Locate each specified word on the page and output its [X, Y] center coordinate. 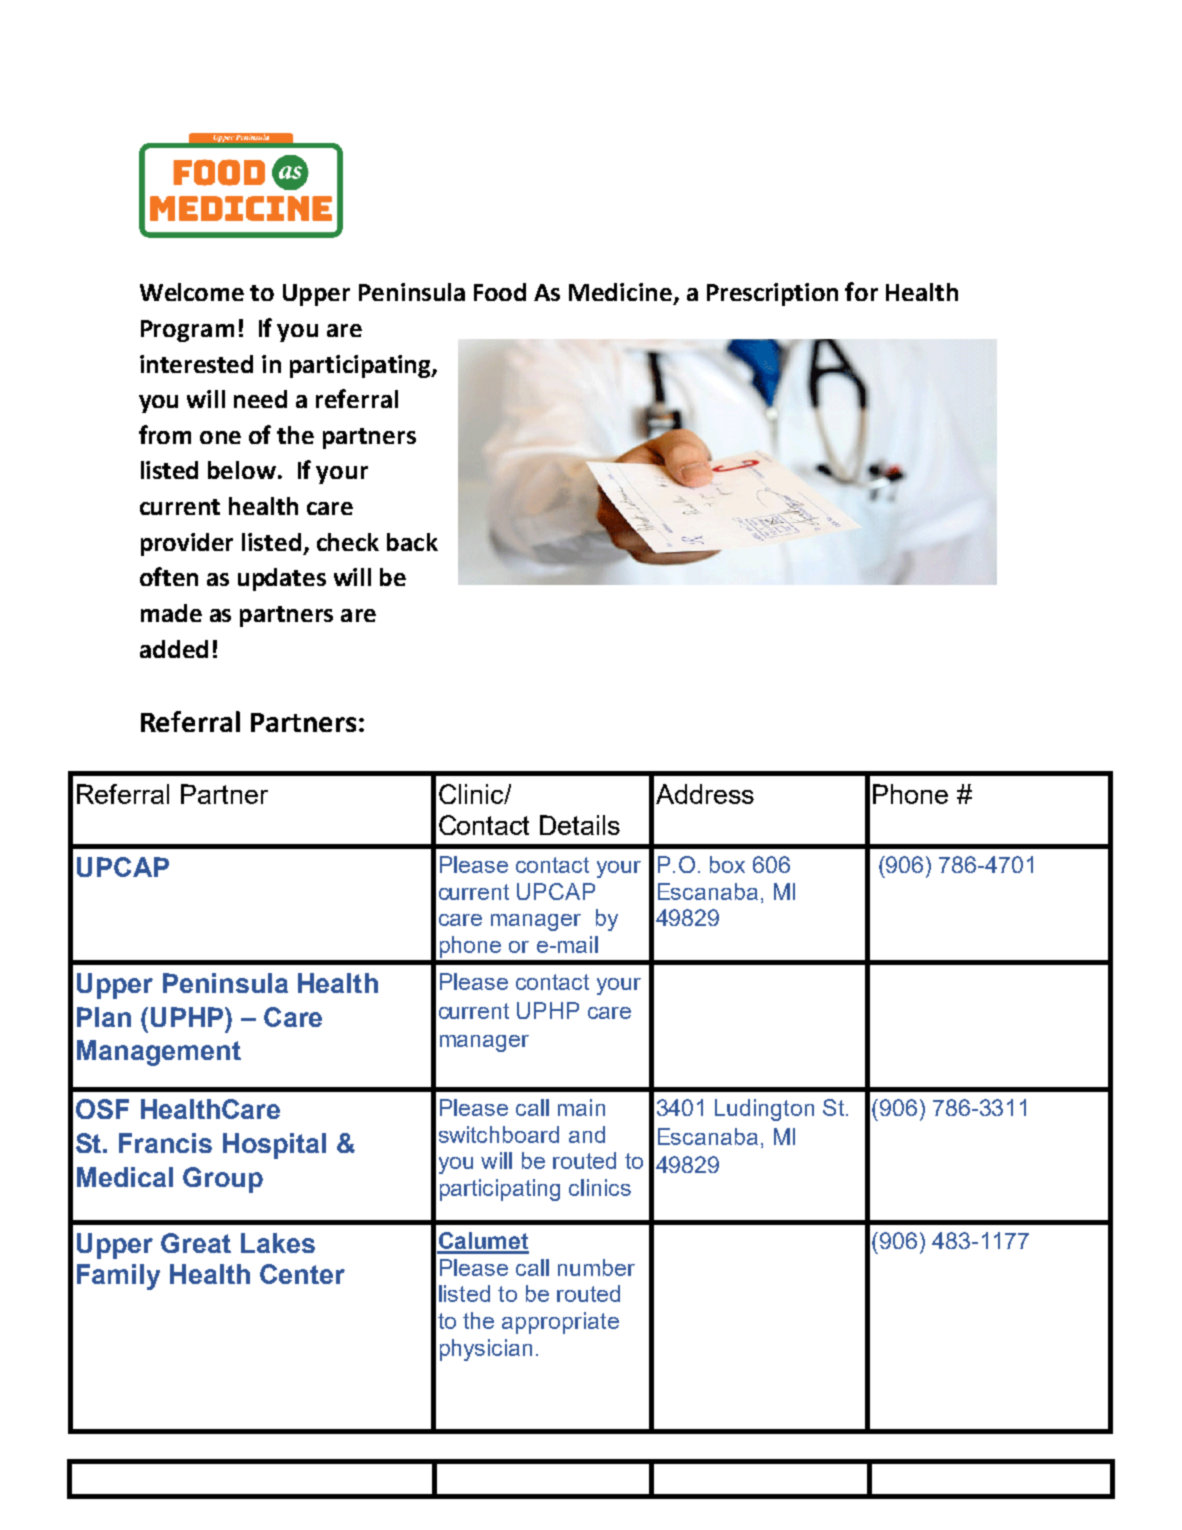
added [174, 649]
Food [500, 292]
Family [118, 1277]
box [727, 864]
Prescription [772, 294]
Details [580, 825]
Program [187, 331]
